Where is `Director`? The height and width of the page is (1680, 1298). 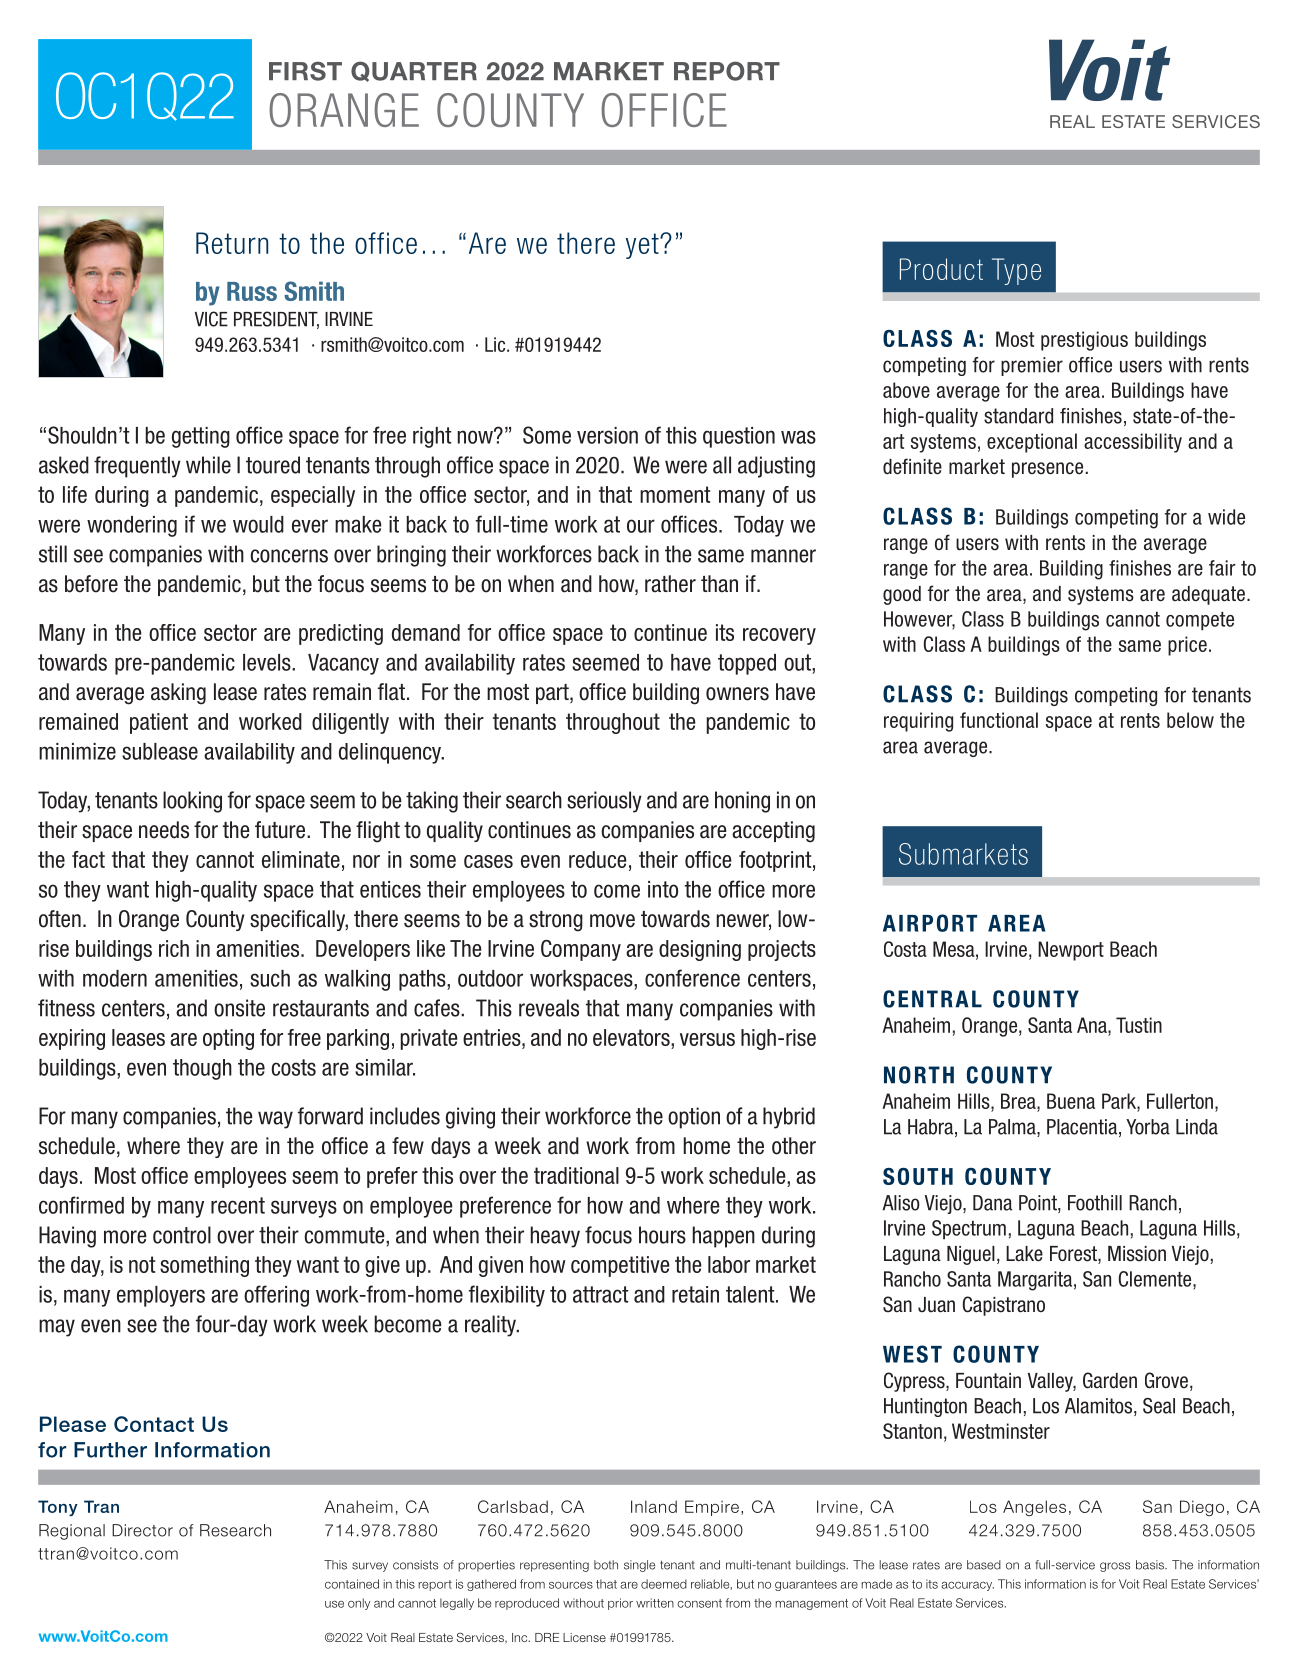
Director is located at coordinates (142, 1530).
